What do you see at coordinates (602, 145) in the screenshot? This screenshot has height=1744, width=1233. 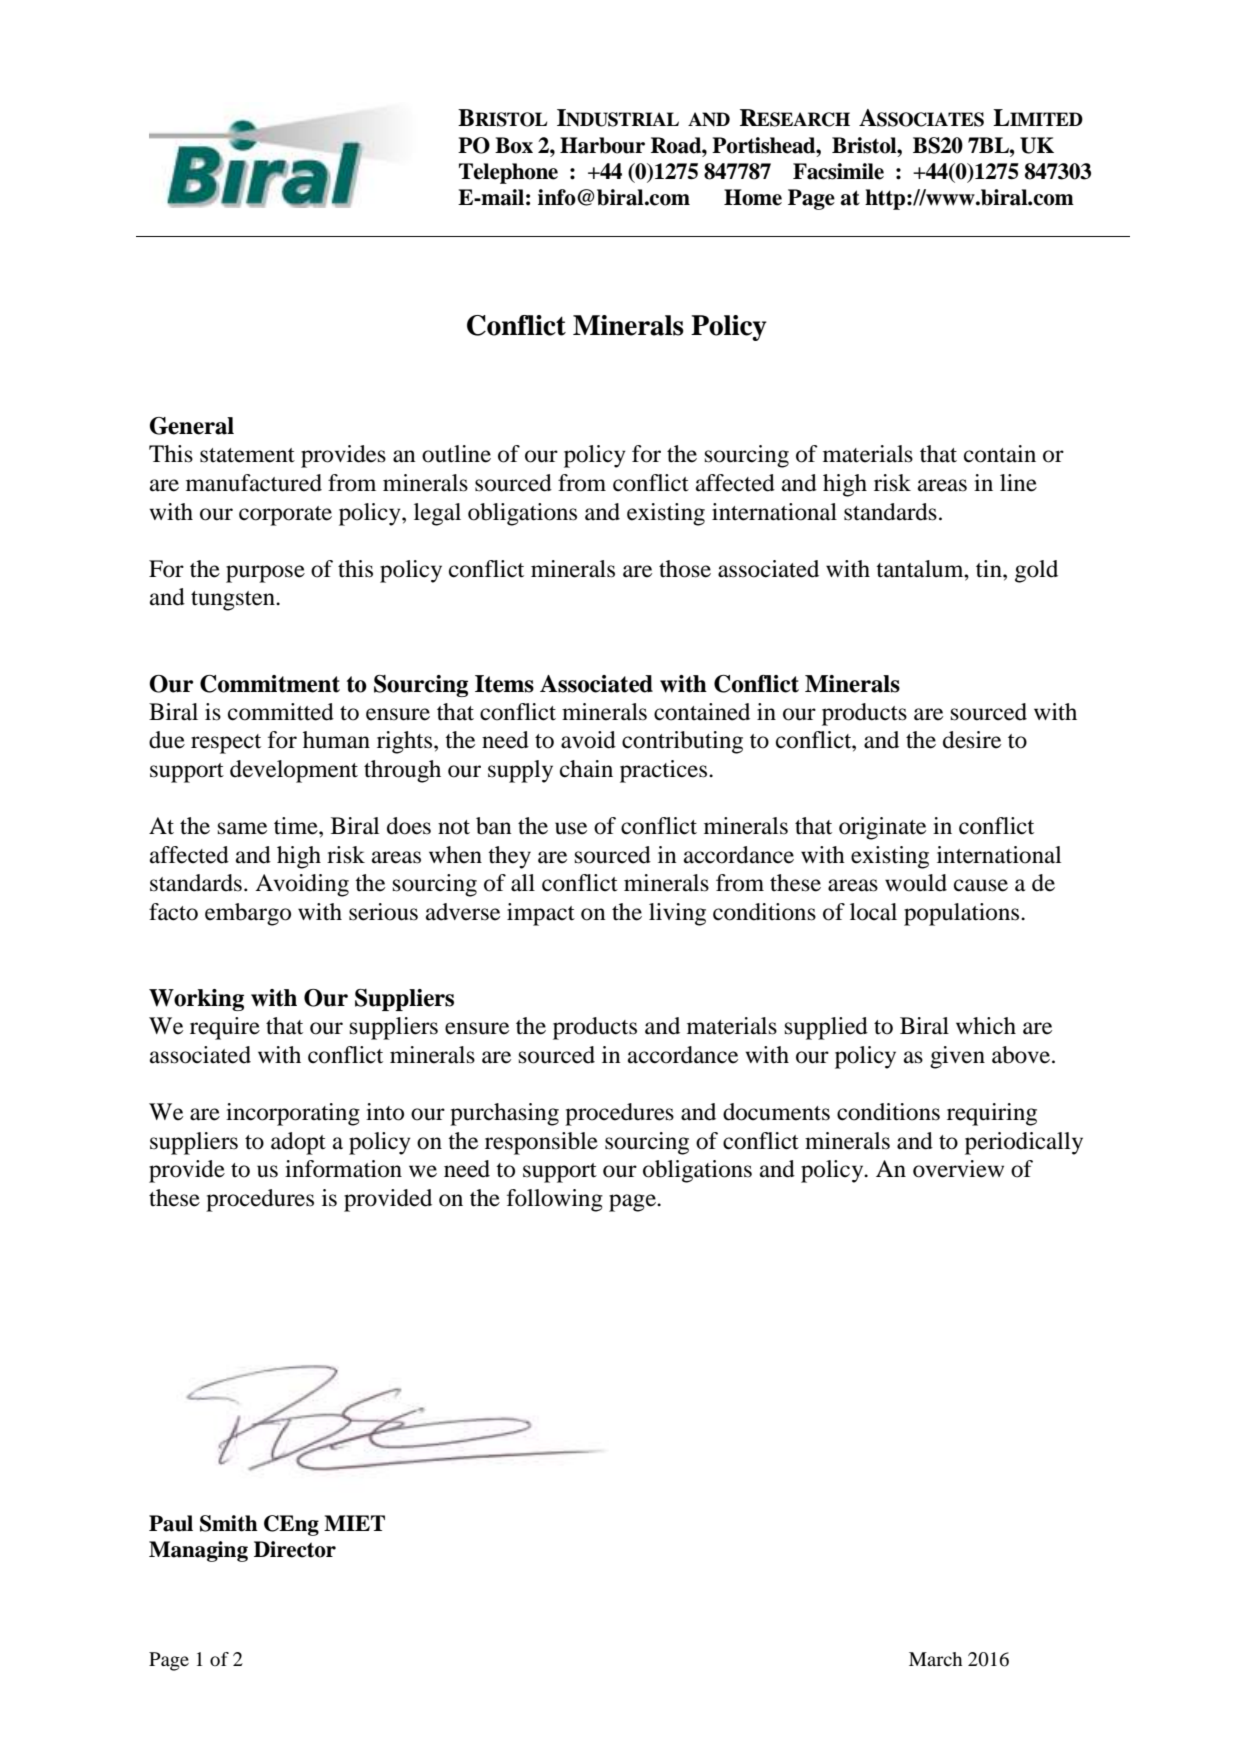 I see `Harbour` at bounding box center [602, 145].
